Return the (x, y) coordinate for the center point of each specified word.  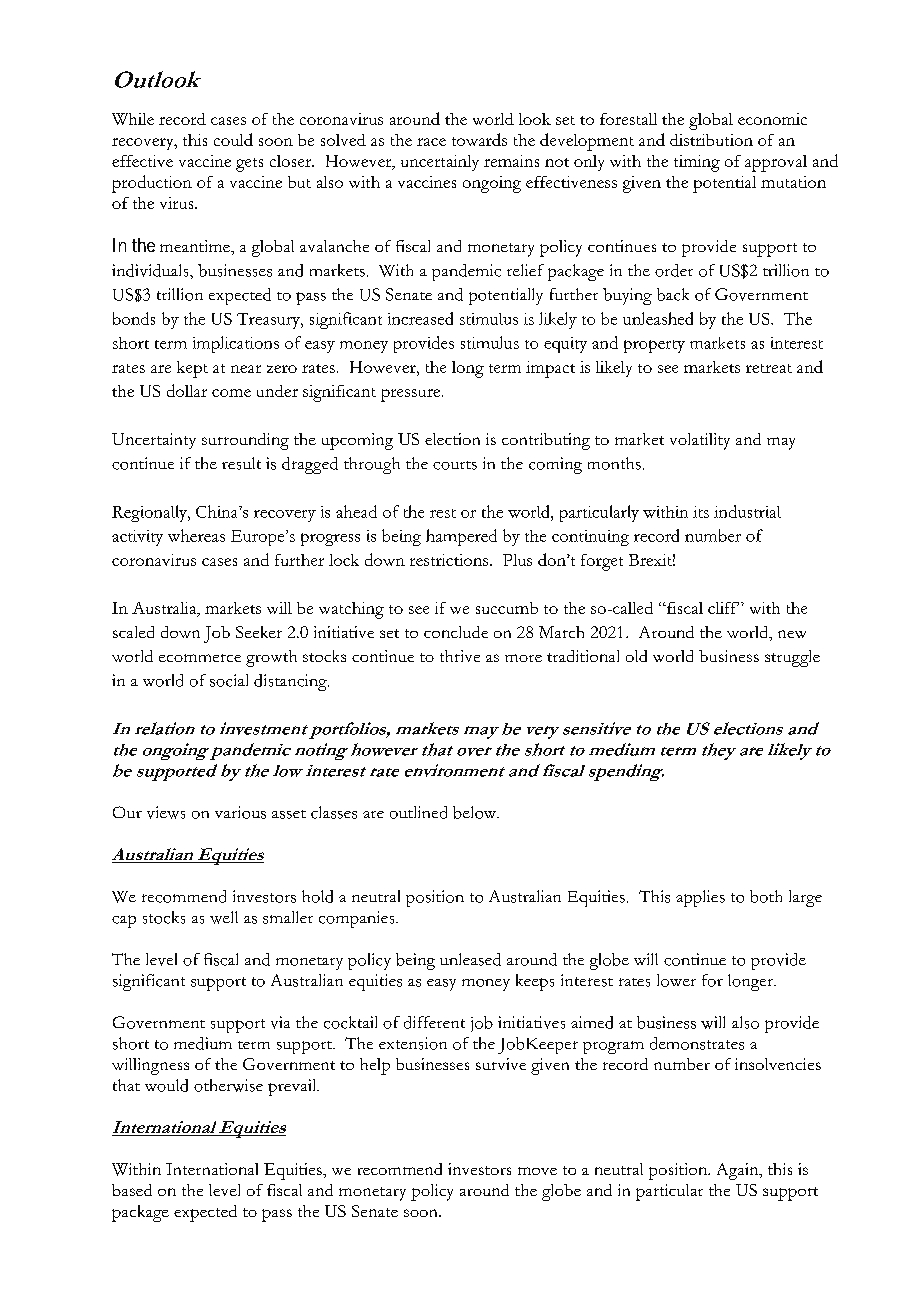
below (476, 812)
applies (700, 898)
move (537, 1171)
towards (479, 139)
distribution (711, 140)
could (233, 139)
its (701, 512)
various (240, 812)
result (241, 463)
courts (455, 465)
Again (739, 1171)
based (132, 1190)
